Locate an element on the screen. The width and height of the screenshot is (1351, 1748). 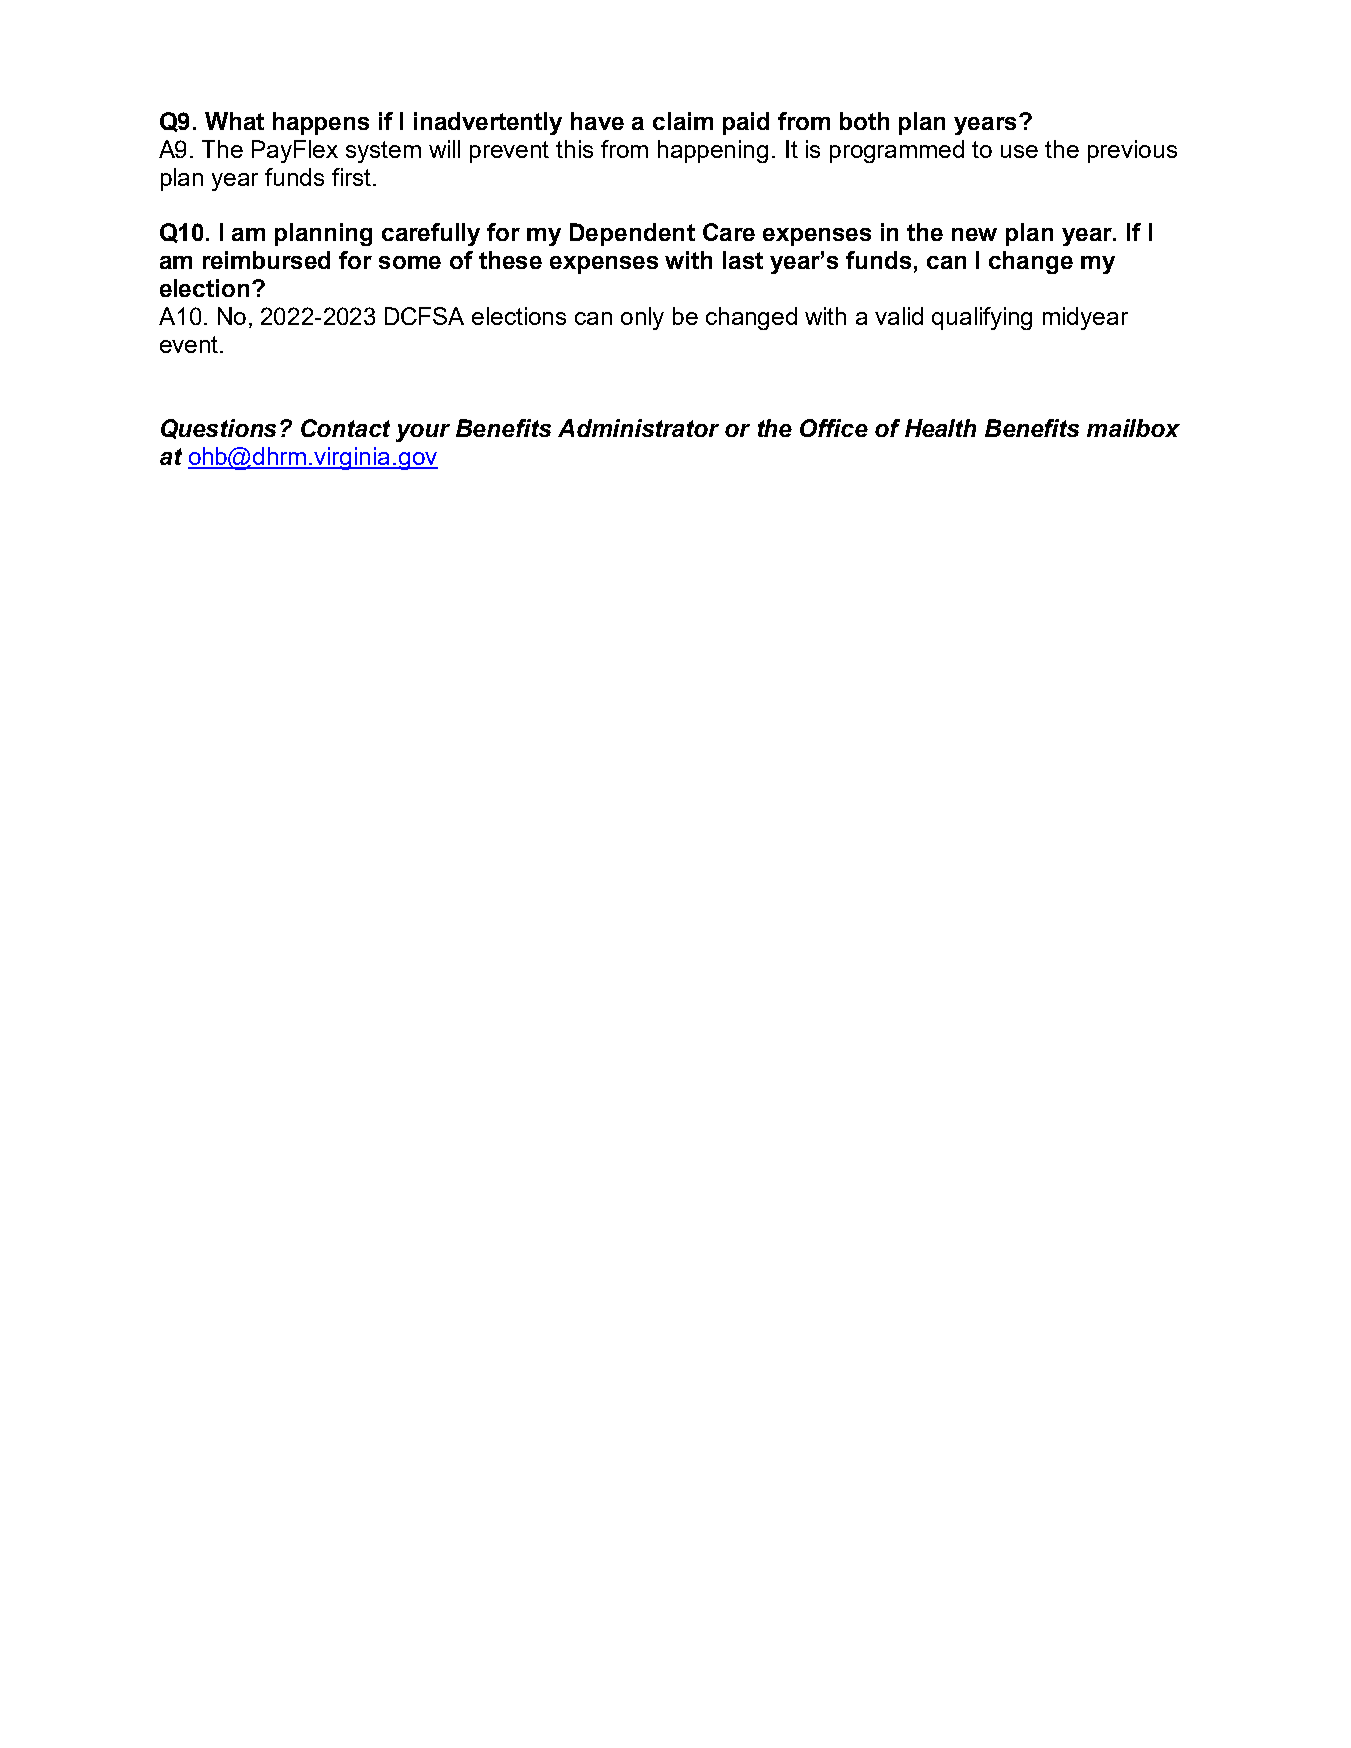
Dependent is located at coordinates (632, 234).
